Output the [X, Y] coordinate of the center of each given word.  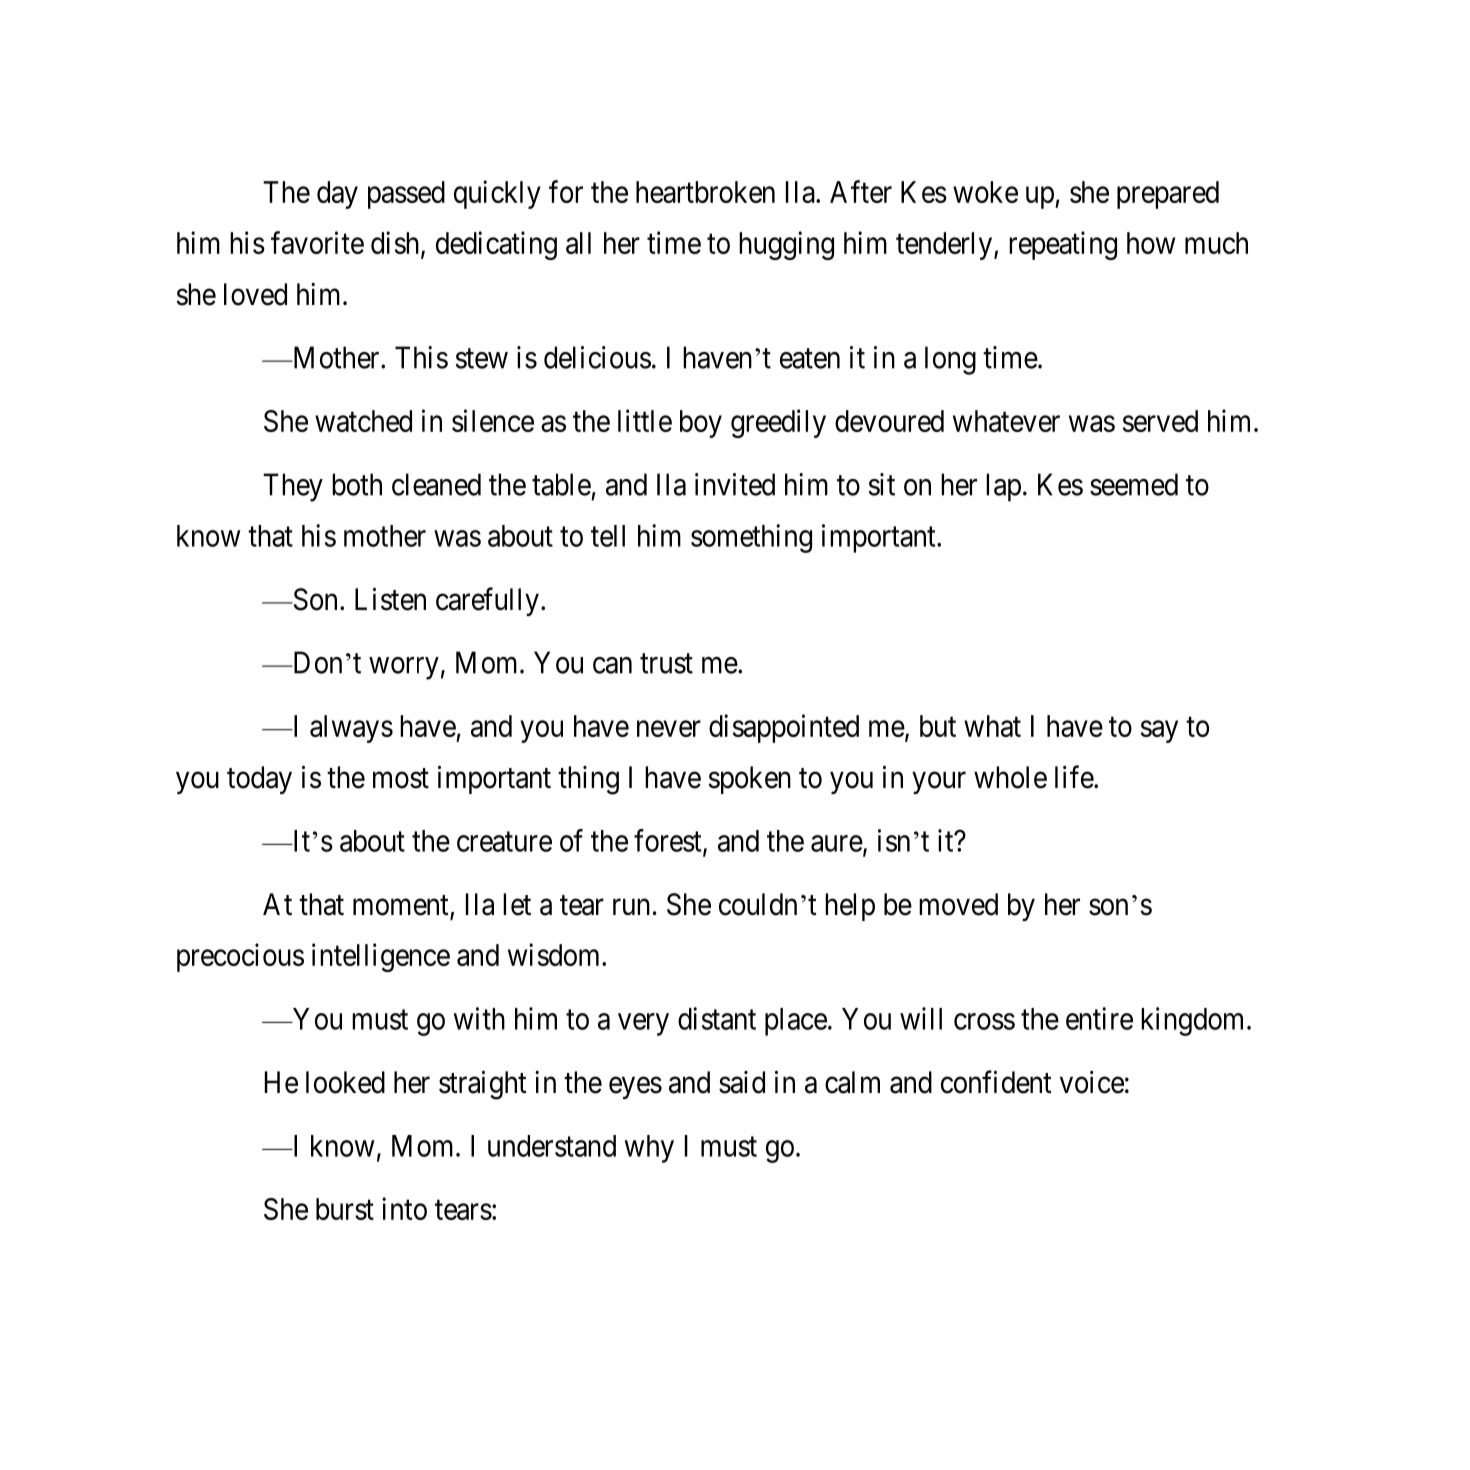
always [351, 729]
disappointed [784, 728]
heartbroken [705, 192]
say [1159, 732]
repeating [1063, 245]
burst [345, 1209]
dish [396, 243]
